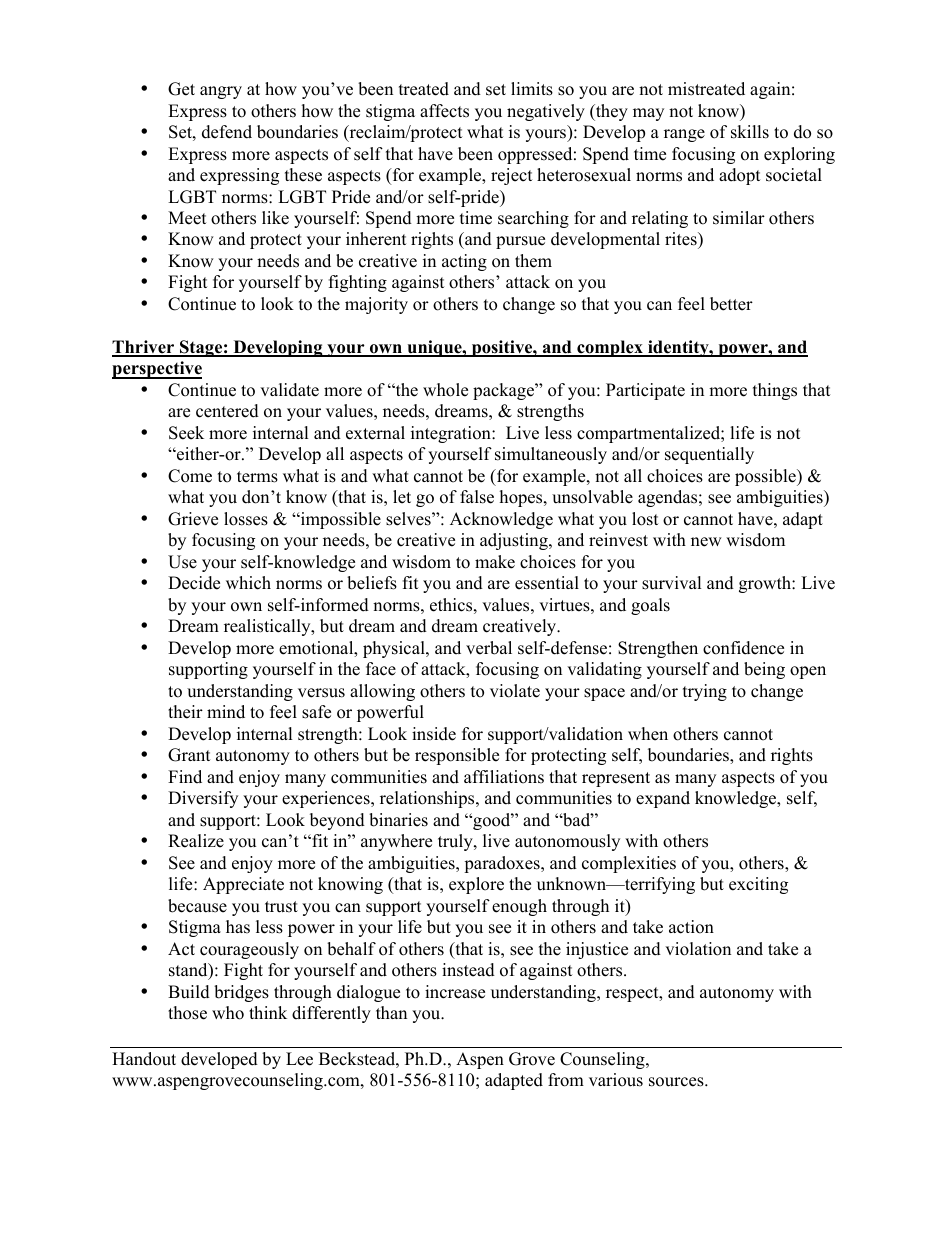 This screenshot has height=1233, width=952. Describe the element at coordinates (248, 583) in the screenshot. I see `which` at that location.
